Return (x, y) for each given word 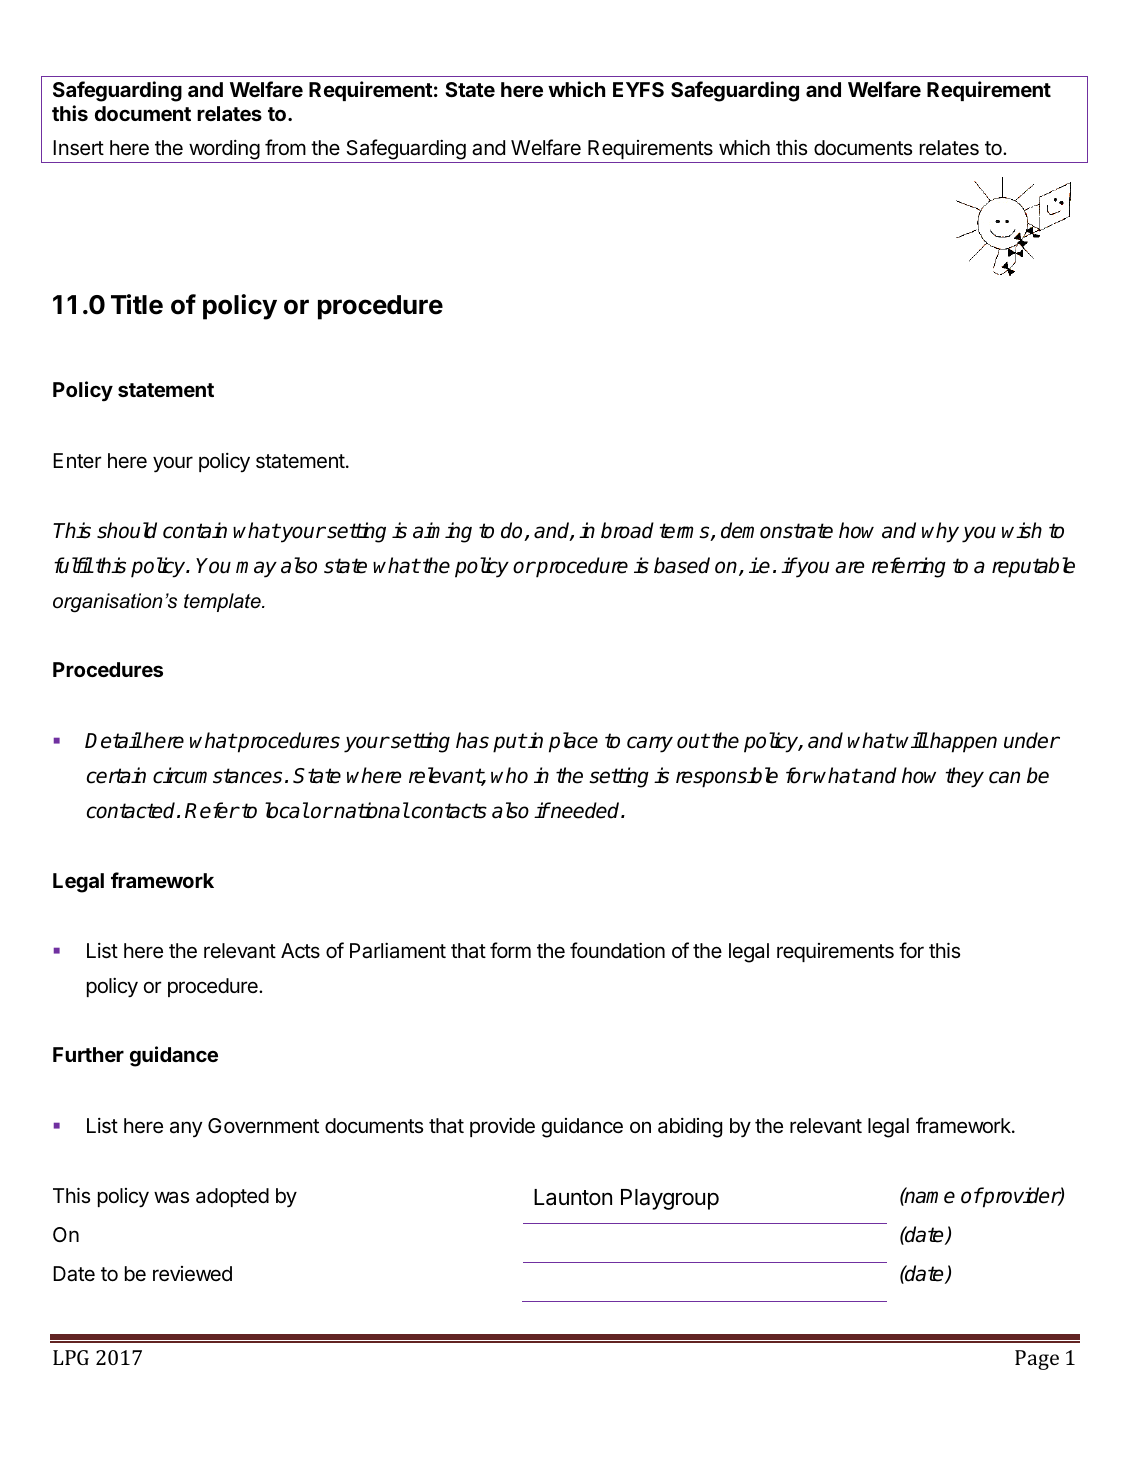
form (510, 950)
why (940, 532)
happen (962, 742)
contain (195, 530)
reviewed (192, 1274)
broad (627, 530)
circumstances (217, 775)
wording (224, 151)
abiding (690, 1128)
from (285, 147)
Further (88, 1054)
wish (1022, 530)
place (573, 742)
